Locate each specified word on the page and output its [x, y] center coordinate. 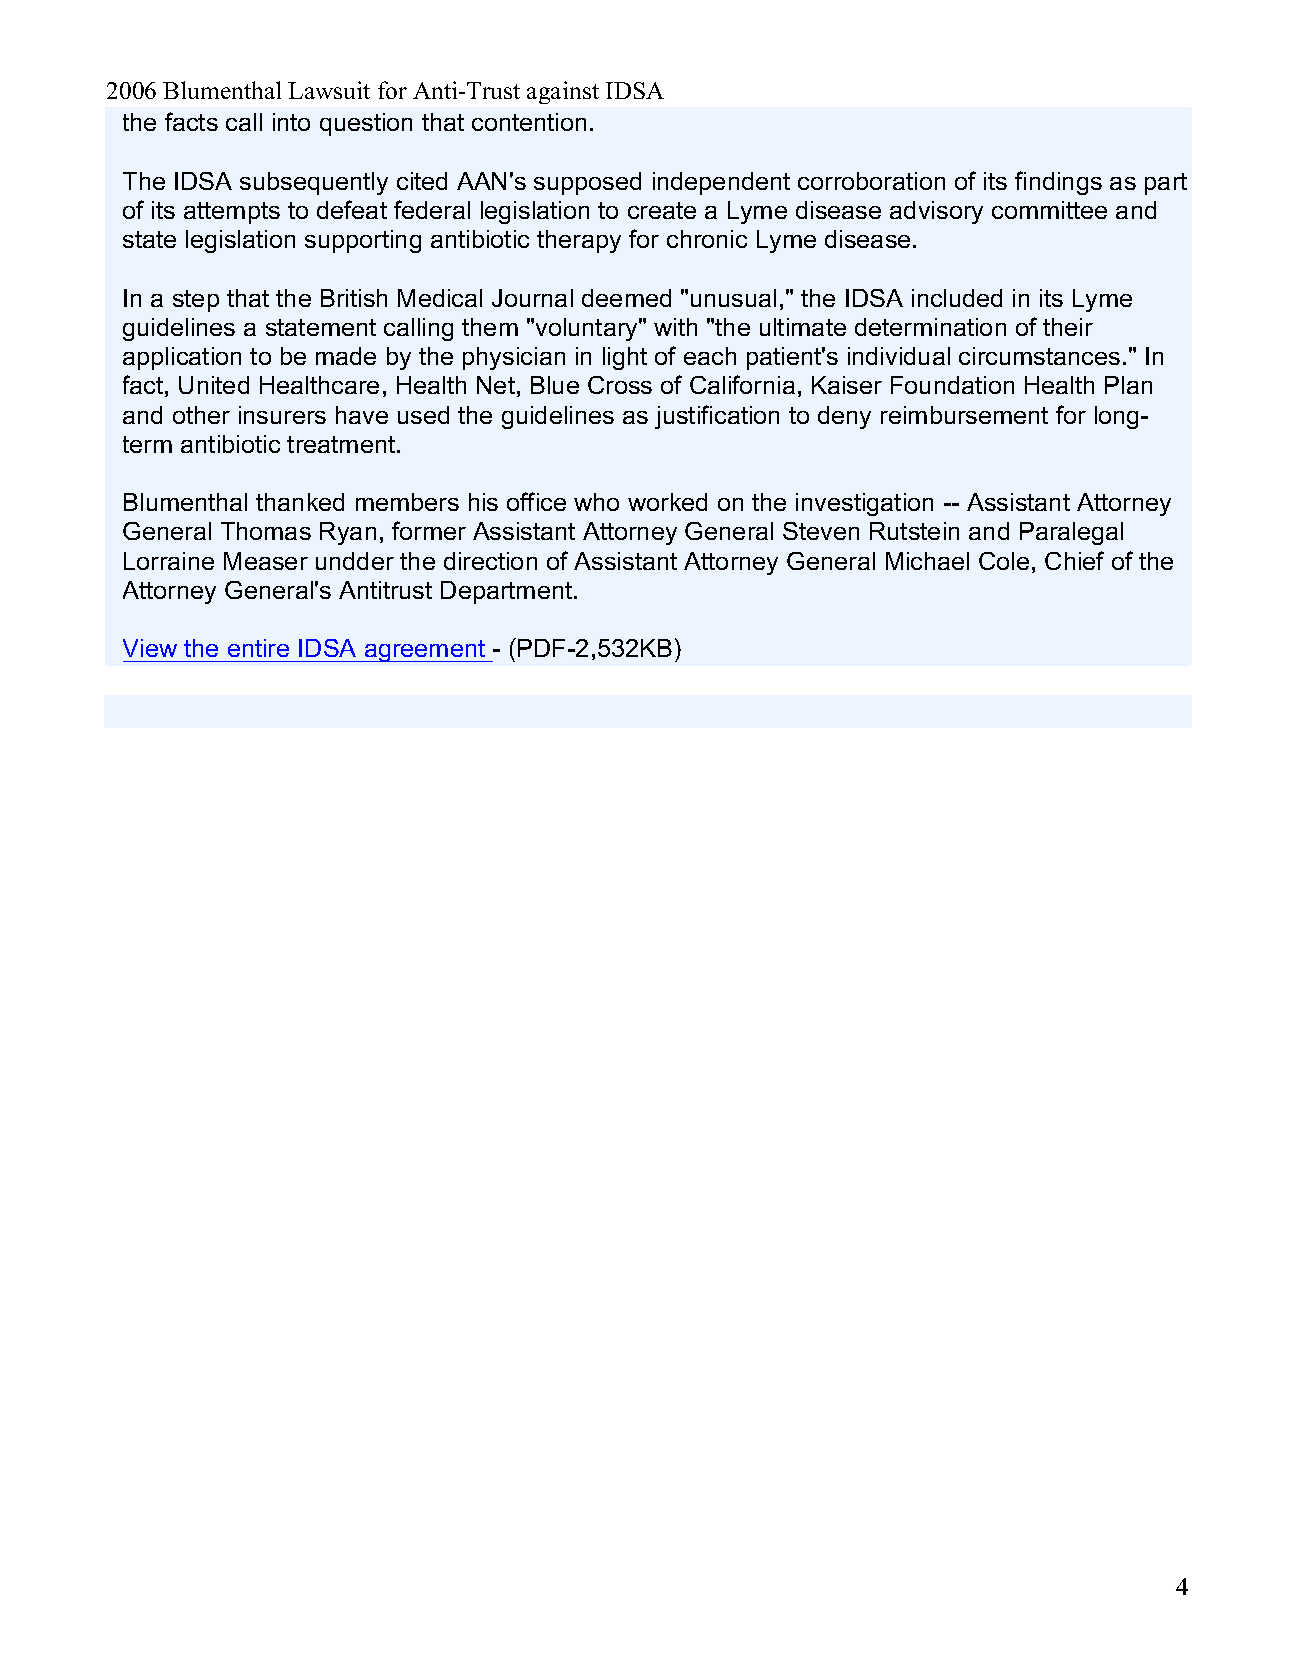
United [214, 385]
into [291, 122]
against [563, 92]
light [625, 358]
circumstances [1039, 356]
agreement [425, 651]
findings [1058, 183]
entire [258, 648]
